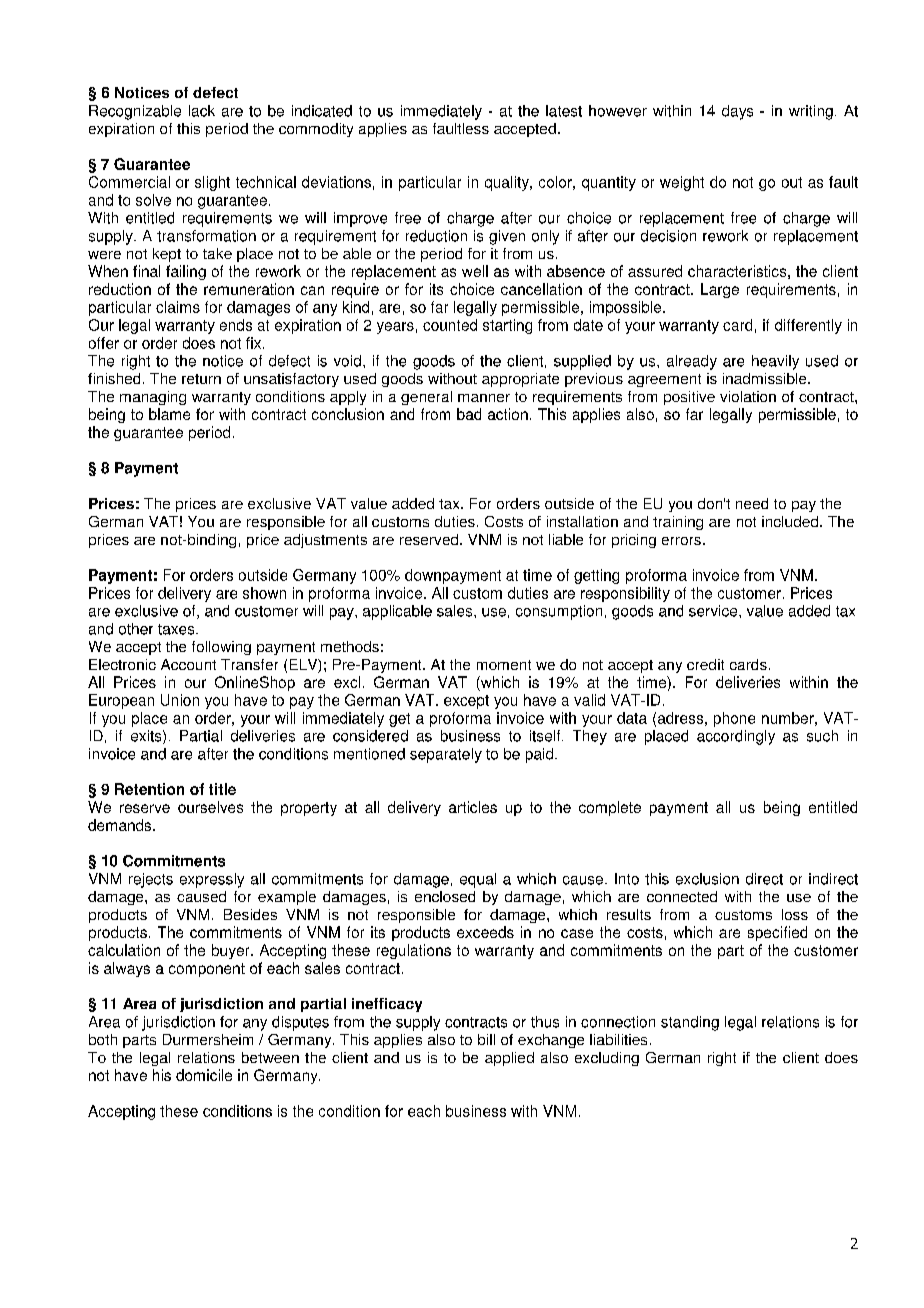 Image resolution: width=924 pixels, height=1308 pixels. What do you see at coordinates (564, 111) in the screenshot?
I see `latest` at bounding box center [564, 111].
